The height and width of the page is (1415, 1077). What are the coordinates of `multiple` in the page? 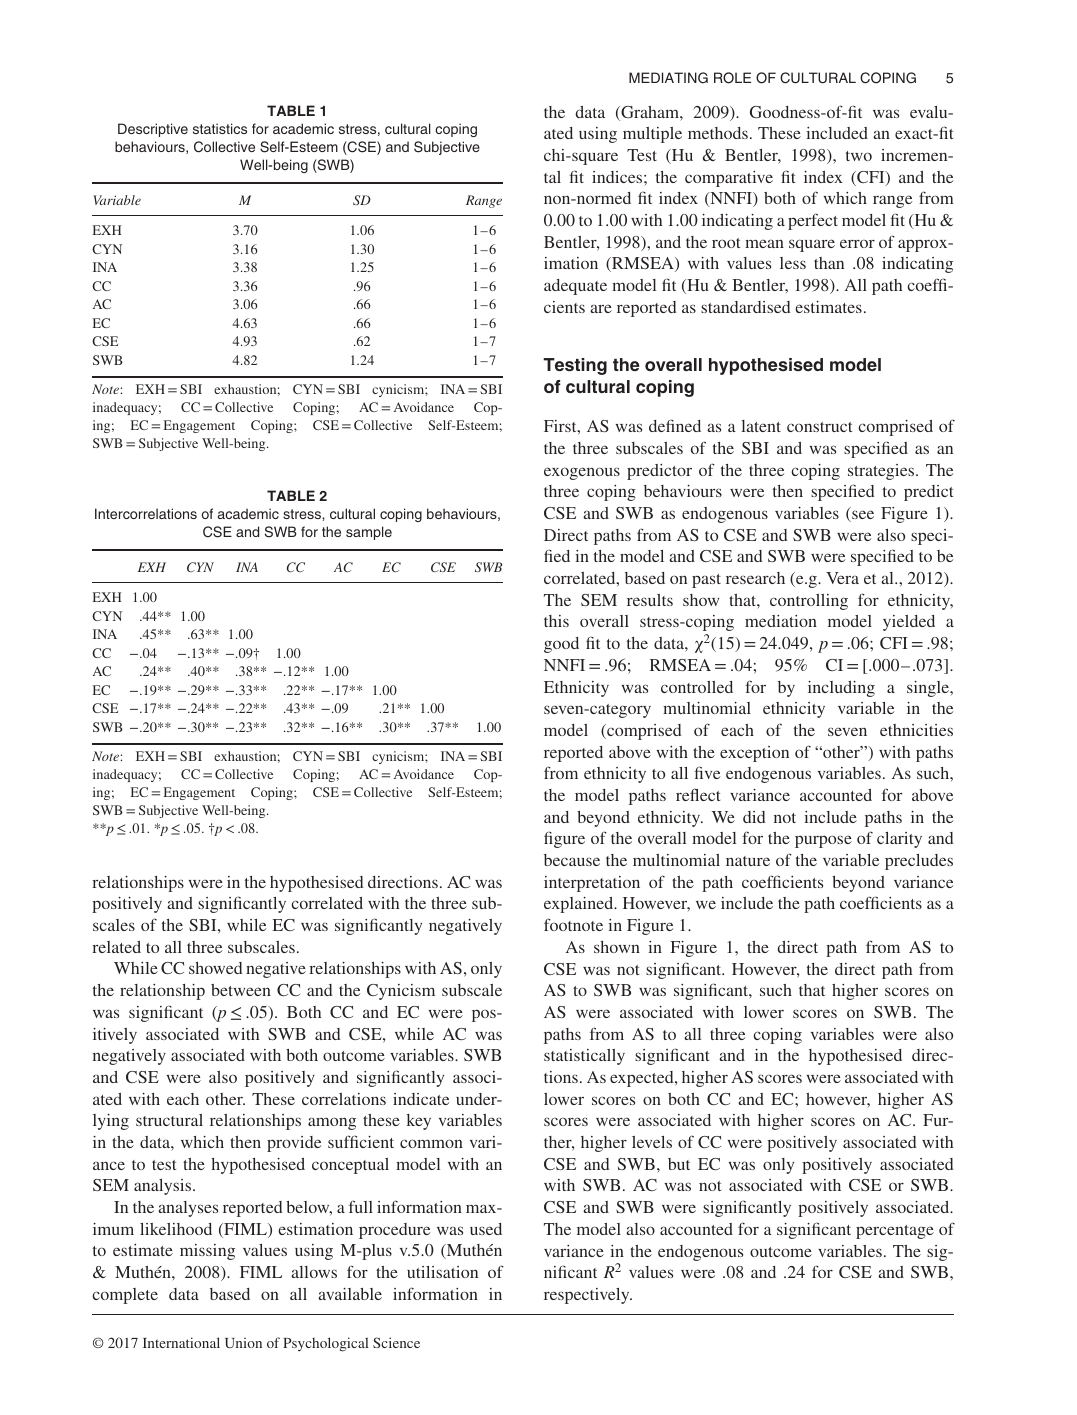 It's located at (652, 135).
